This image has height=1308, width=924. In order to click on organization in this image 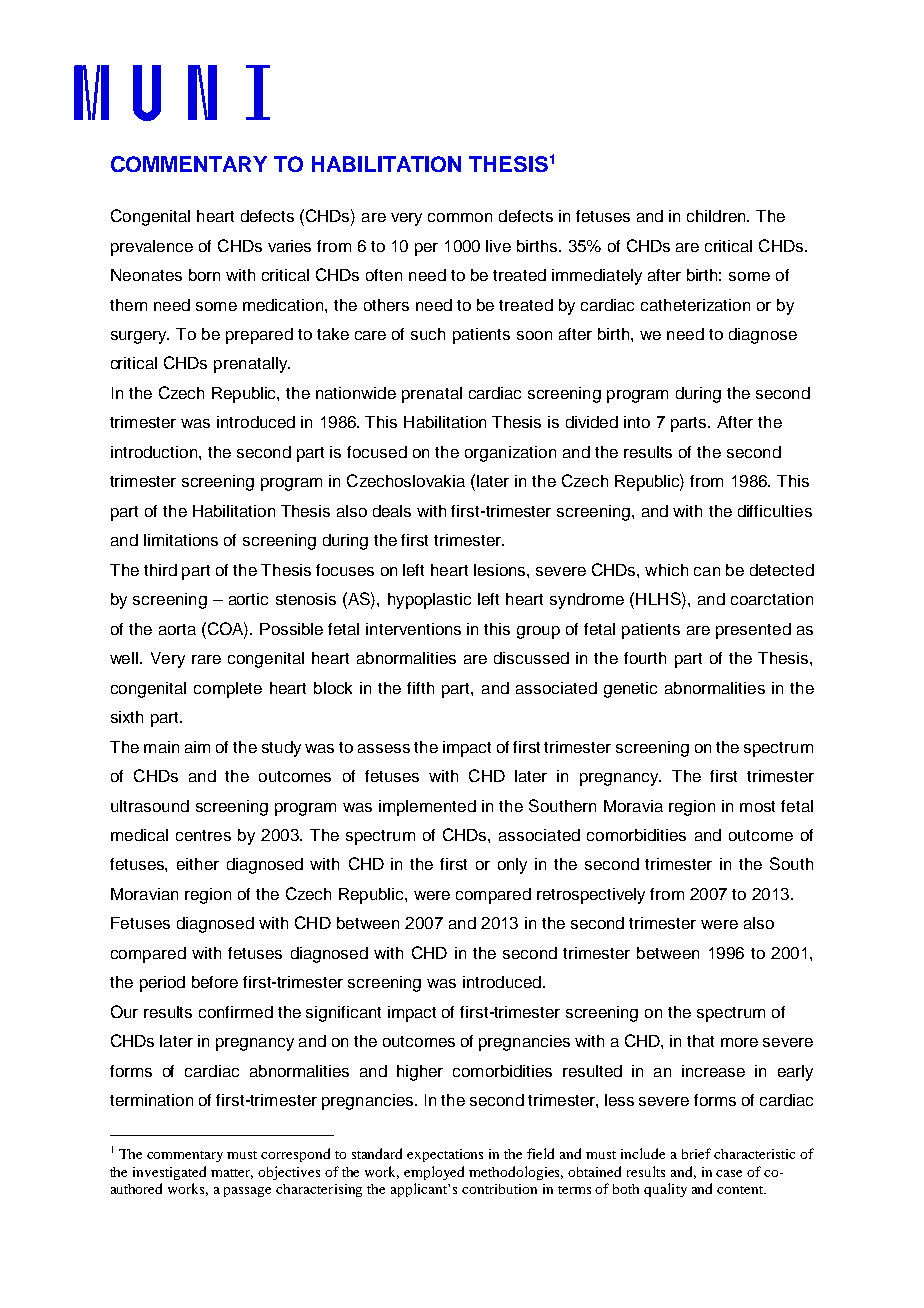, I will do `click(510, 454)`.
